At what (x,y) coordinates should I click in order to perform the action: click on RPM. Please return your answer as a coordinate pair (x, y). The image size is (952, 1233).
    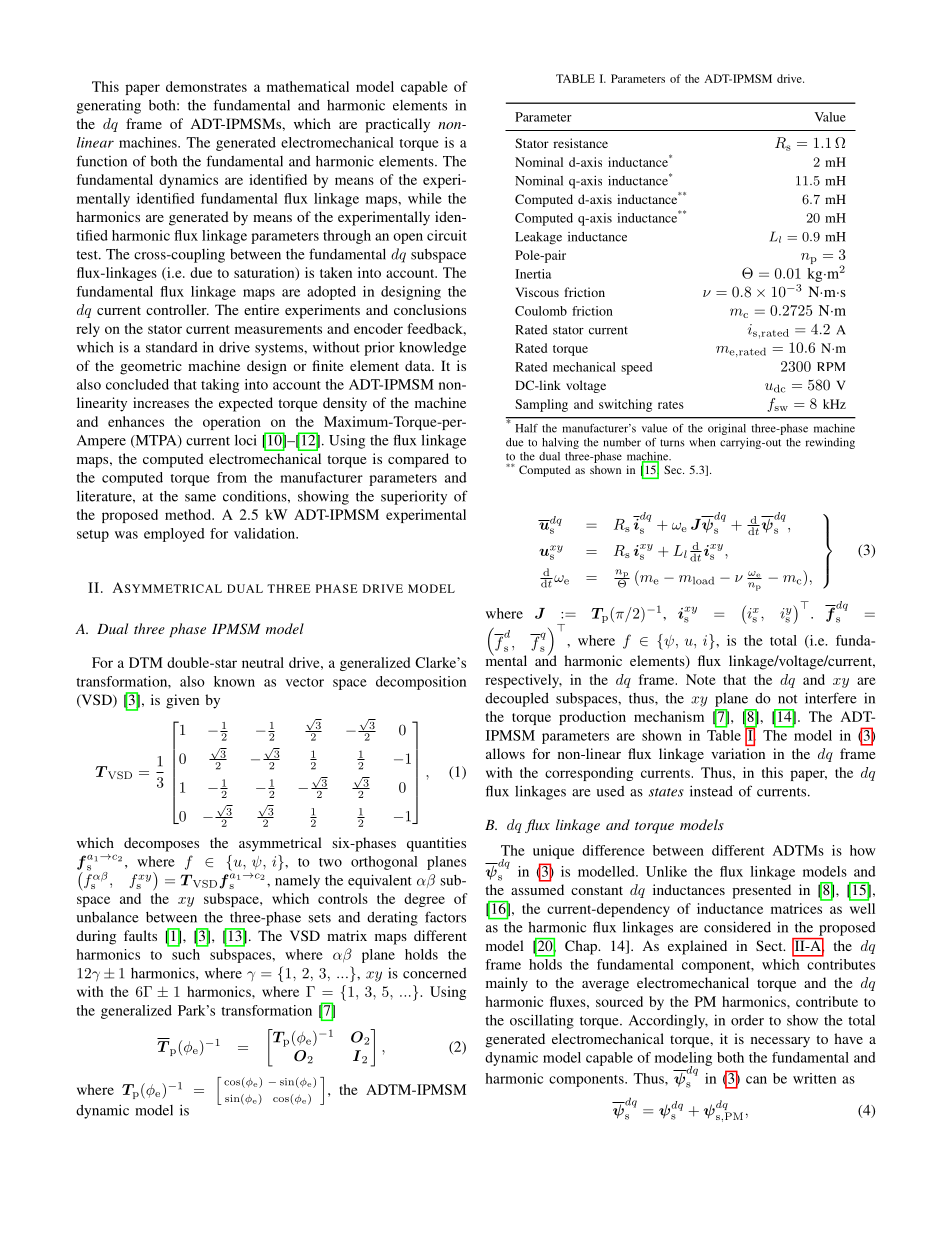
    Looking at the image, I should click on (831, 366).
